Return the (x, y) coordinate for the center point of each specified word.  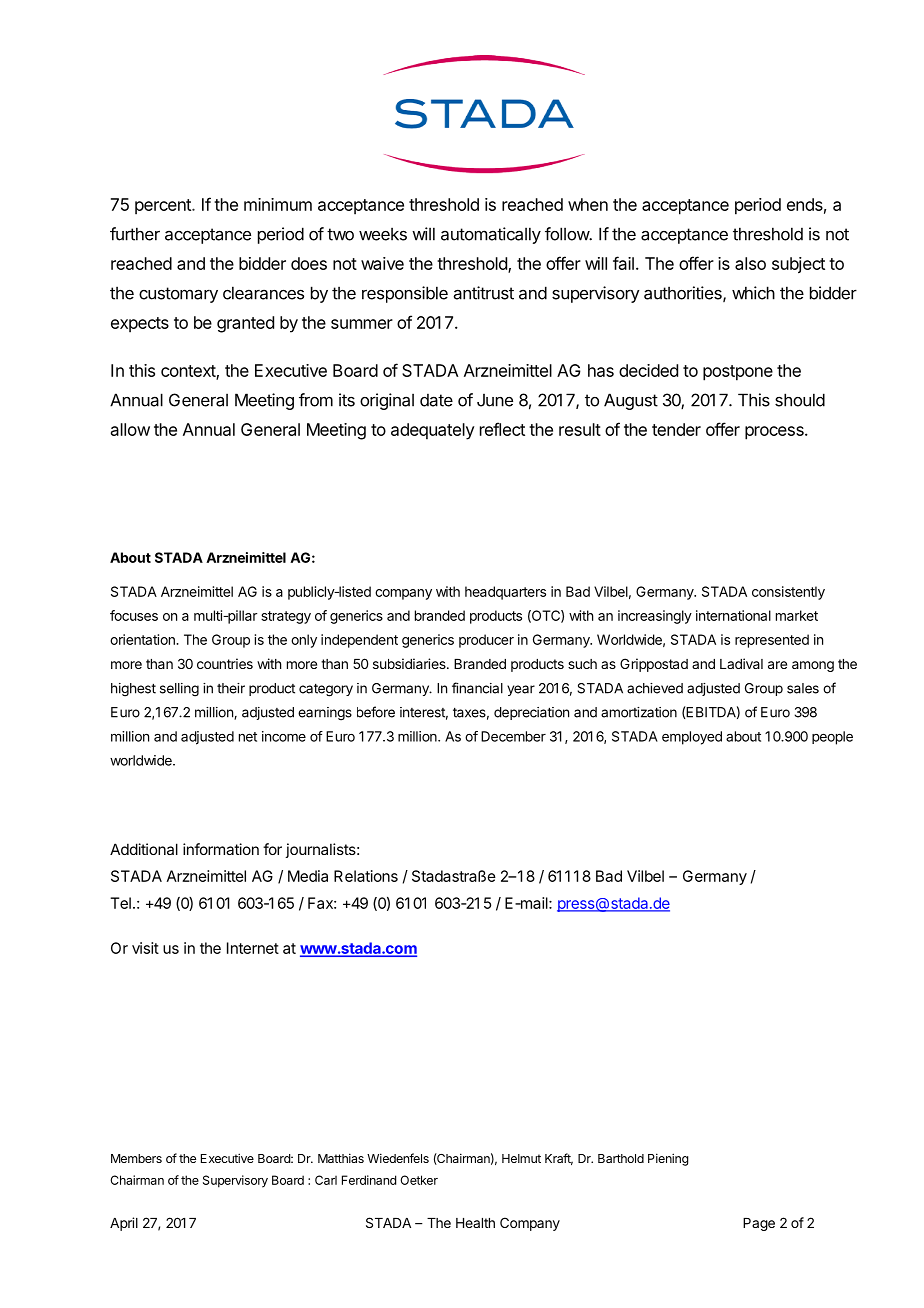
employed (692, 738)
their (231, 688)
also (750, 263)
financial (477, 688)
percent (164, 207)
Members (136, 1158)
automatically (491, 235)
